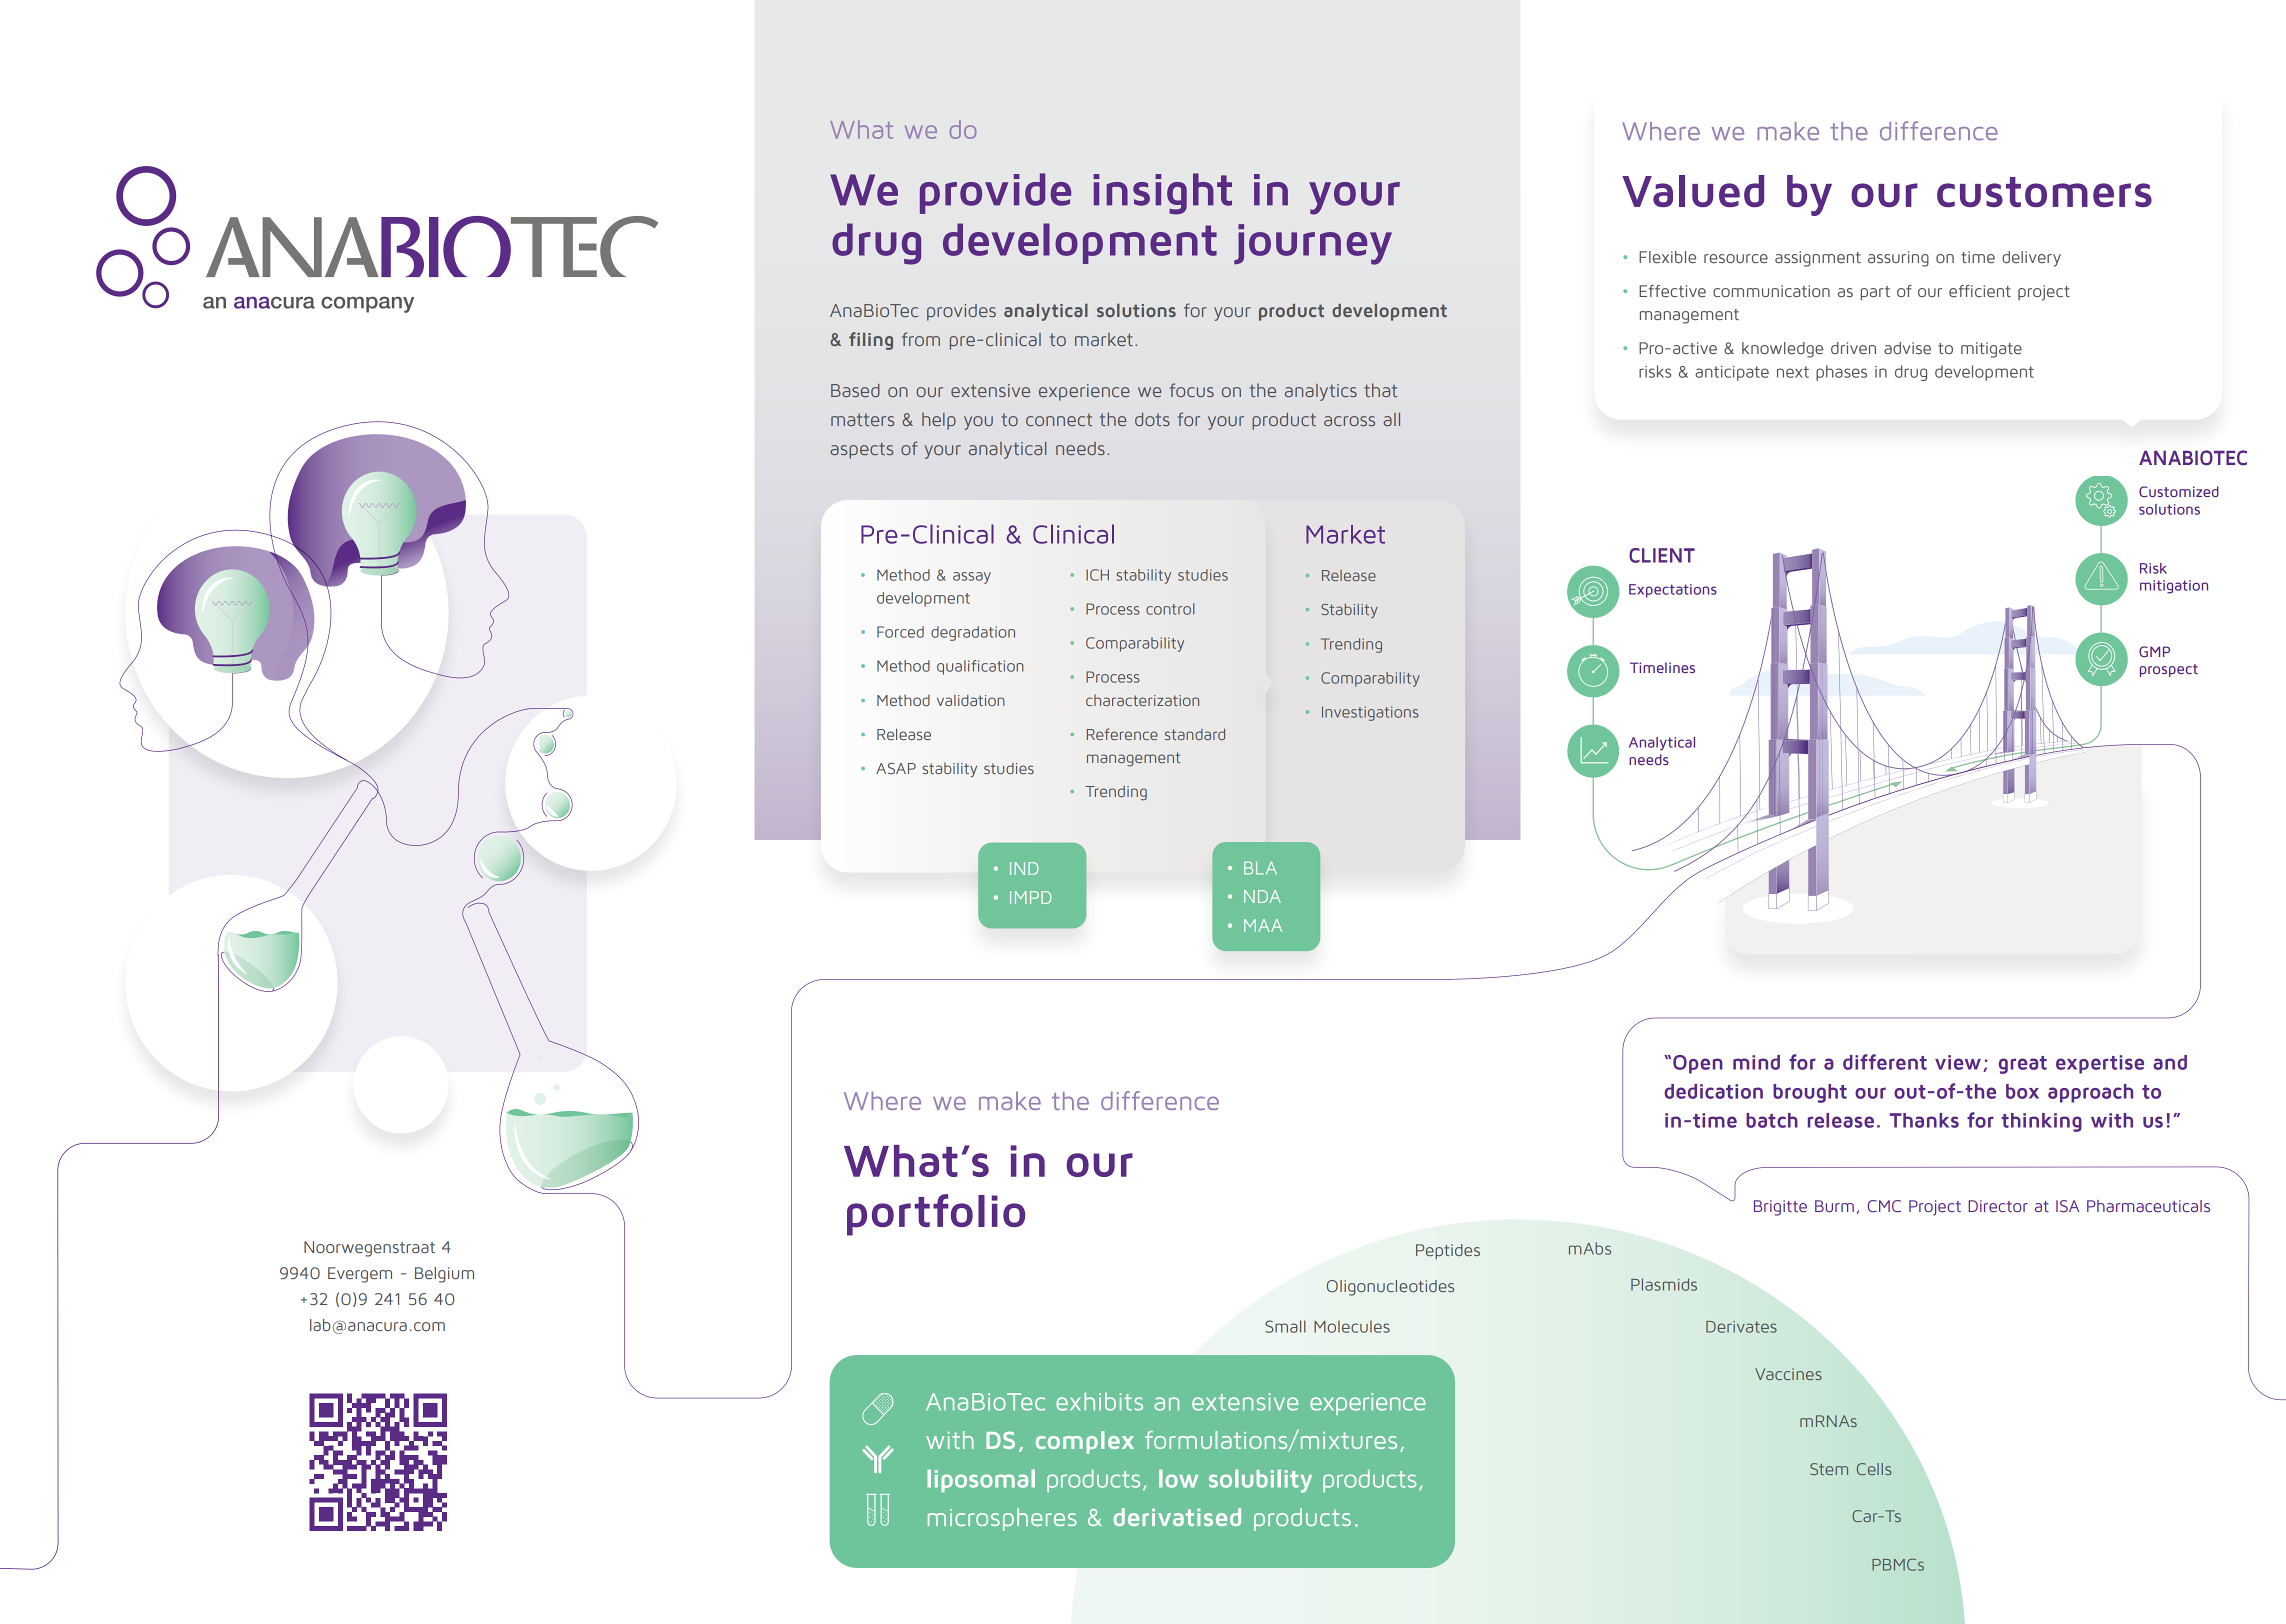 The width and height of the document is (2286, 1624). What do you see at coordinates (2031, 259) in the document?
I see `delivery` at bounding box center [2031, 259].
